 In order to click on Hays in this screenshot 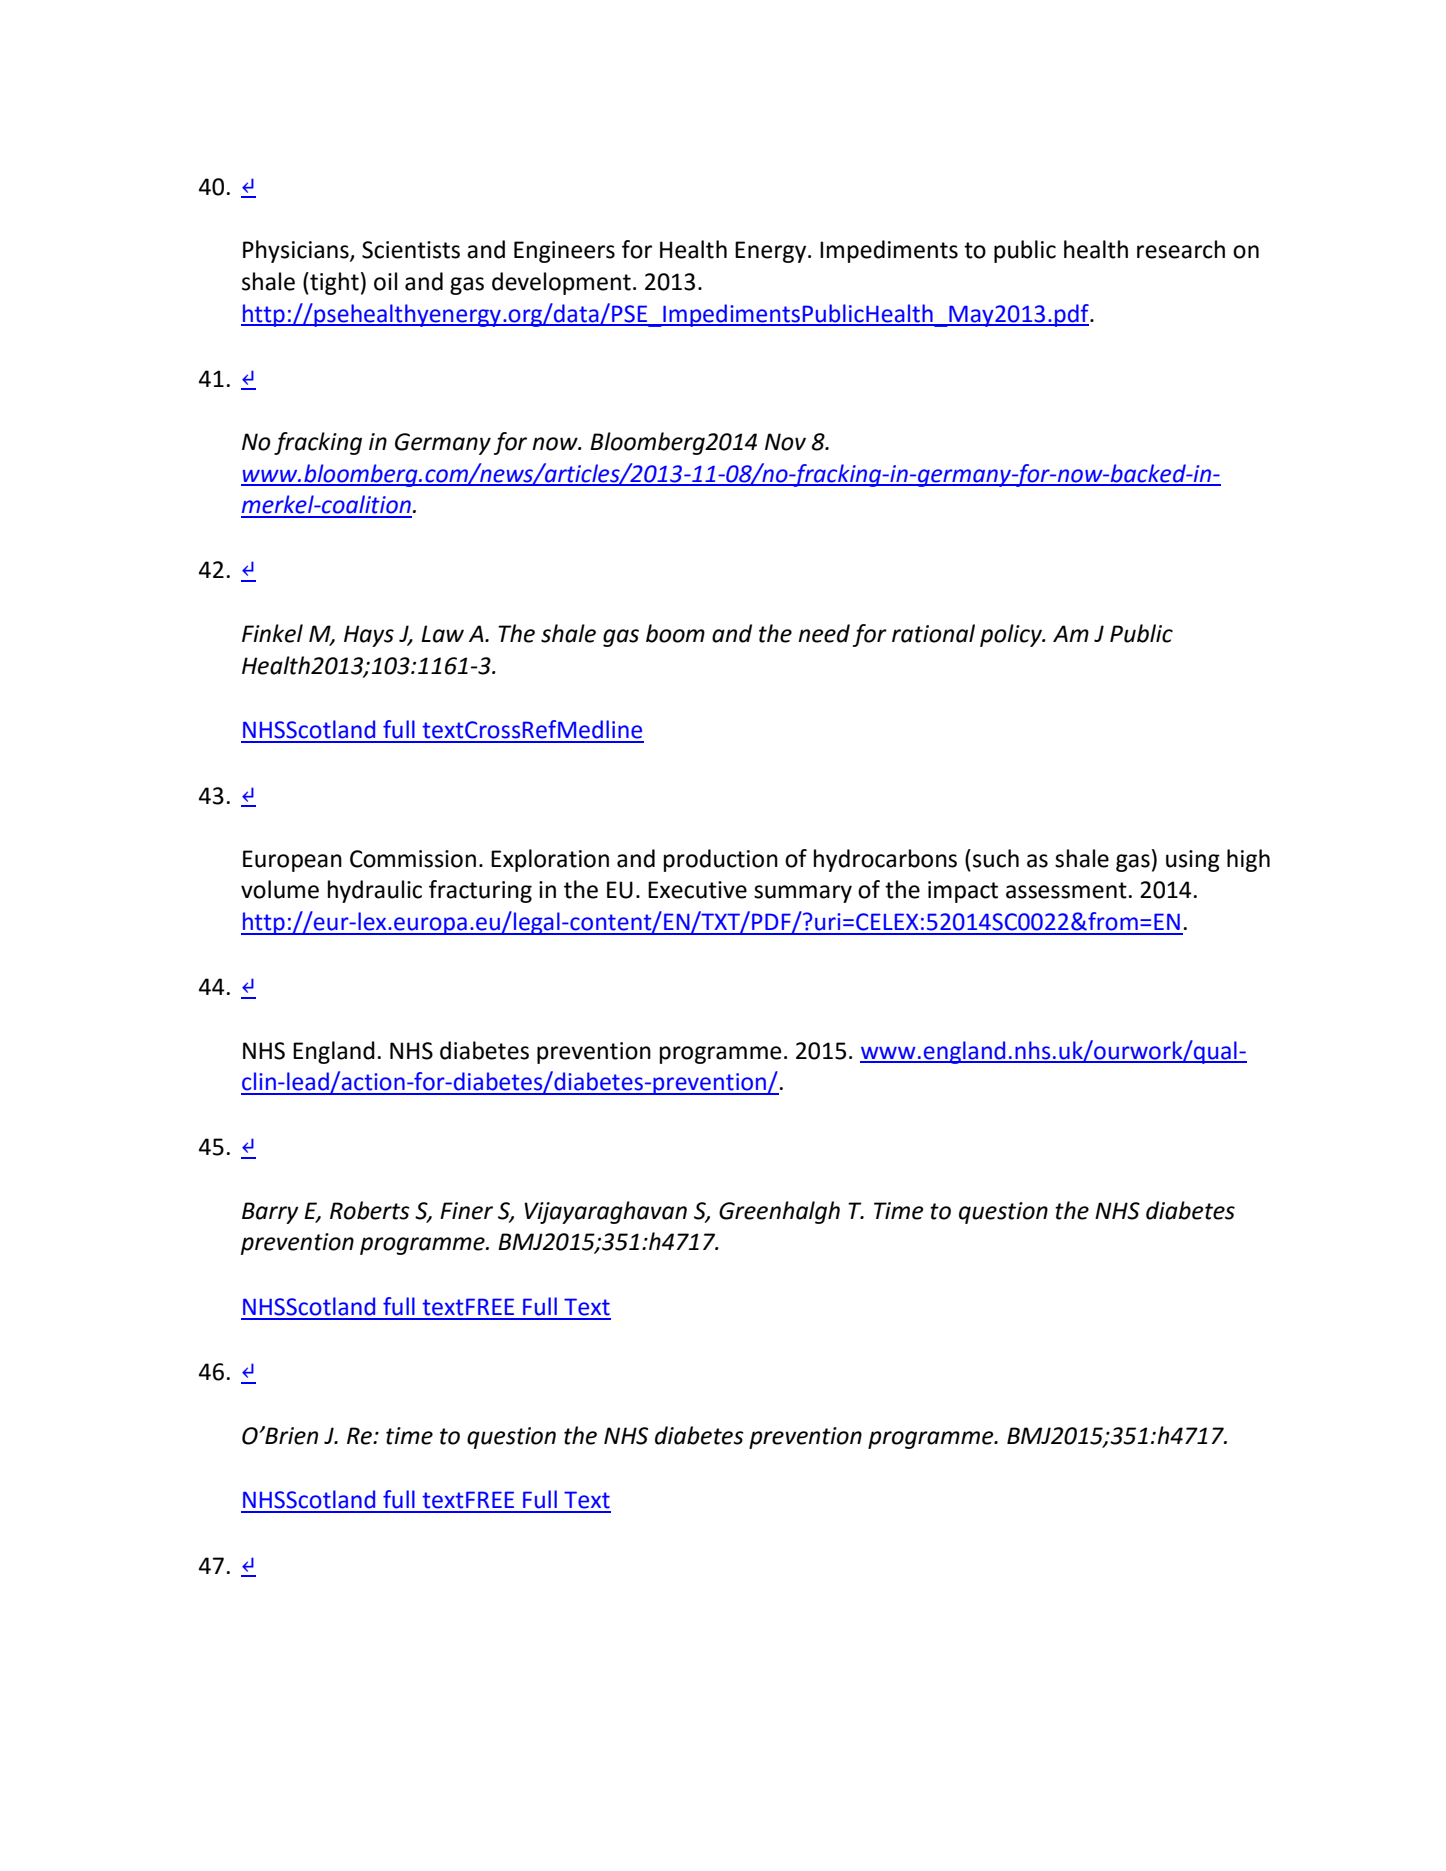, I will do `click(369, 636)`.
